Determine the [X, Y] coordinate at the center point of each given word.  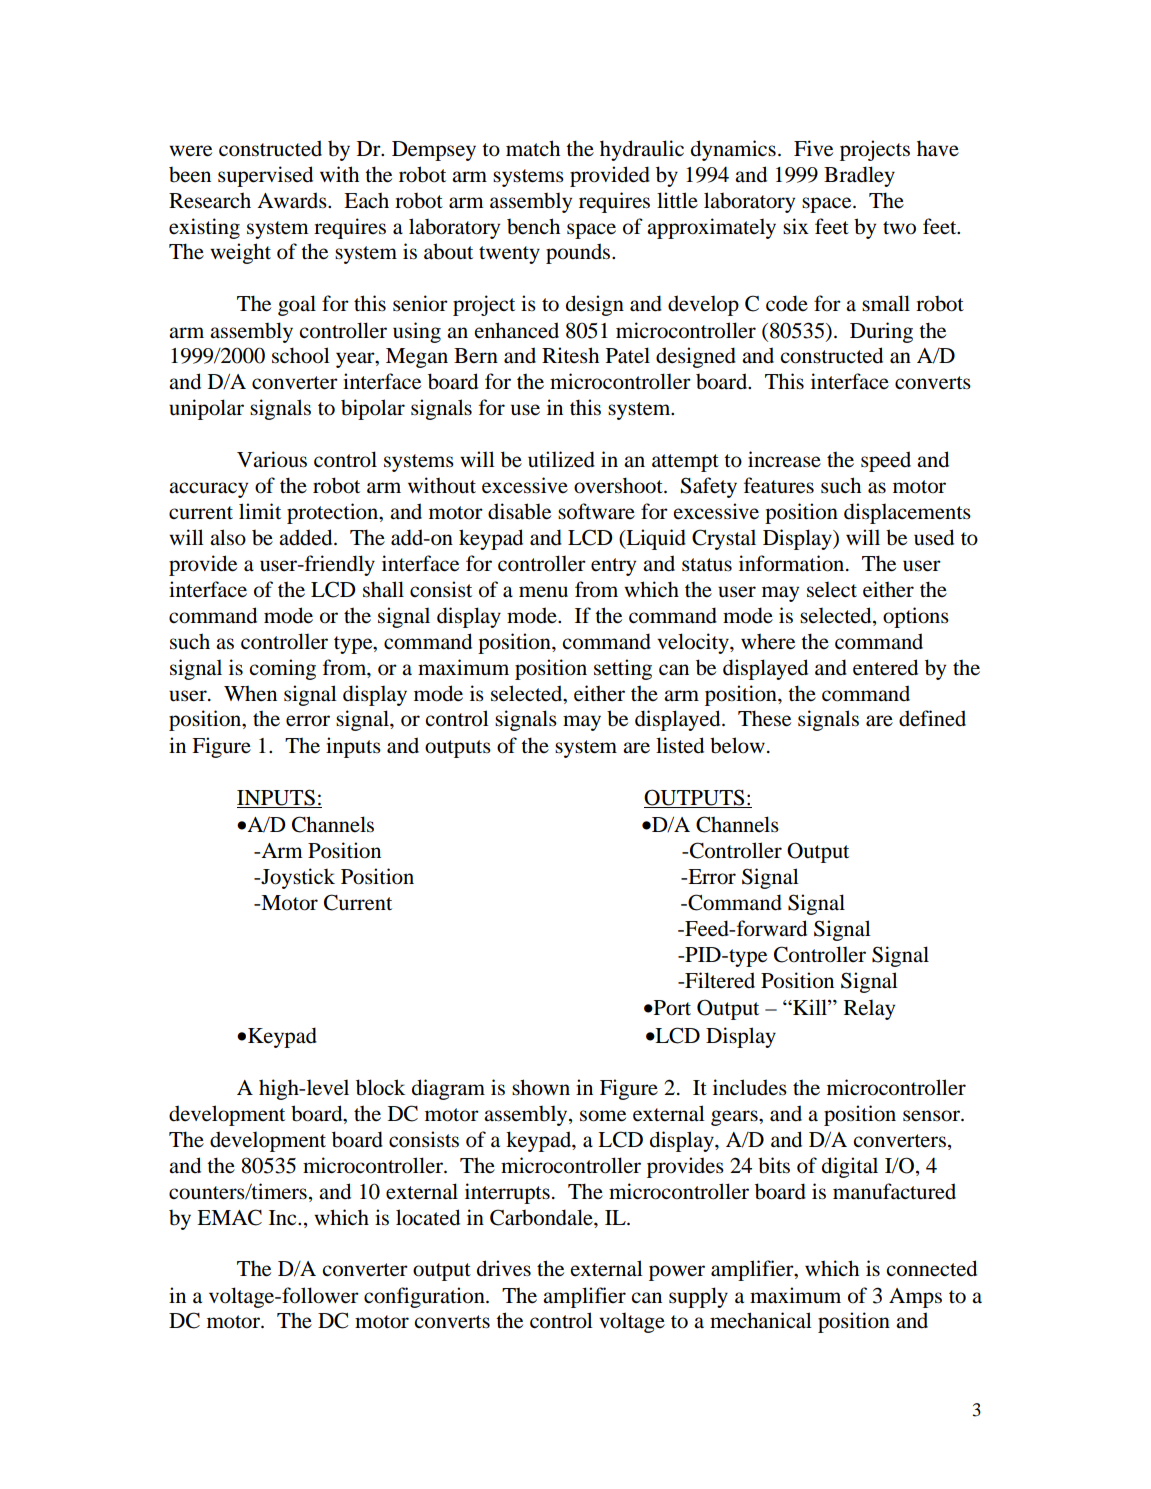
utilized [561, 459]
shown [541, 1087]
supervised [265, 176]
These [764, 718]
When [250, 693]
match [533, 148]
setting [623, 669]
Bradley [859, 176]
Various [272, 459]
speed [886, 461]
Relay [869, 1009]
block [380, 1087]
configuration [425, 1297]
